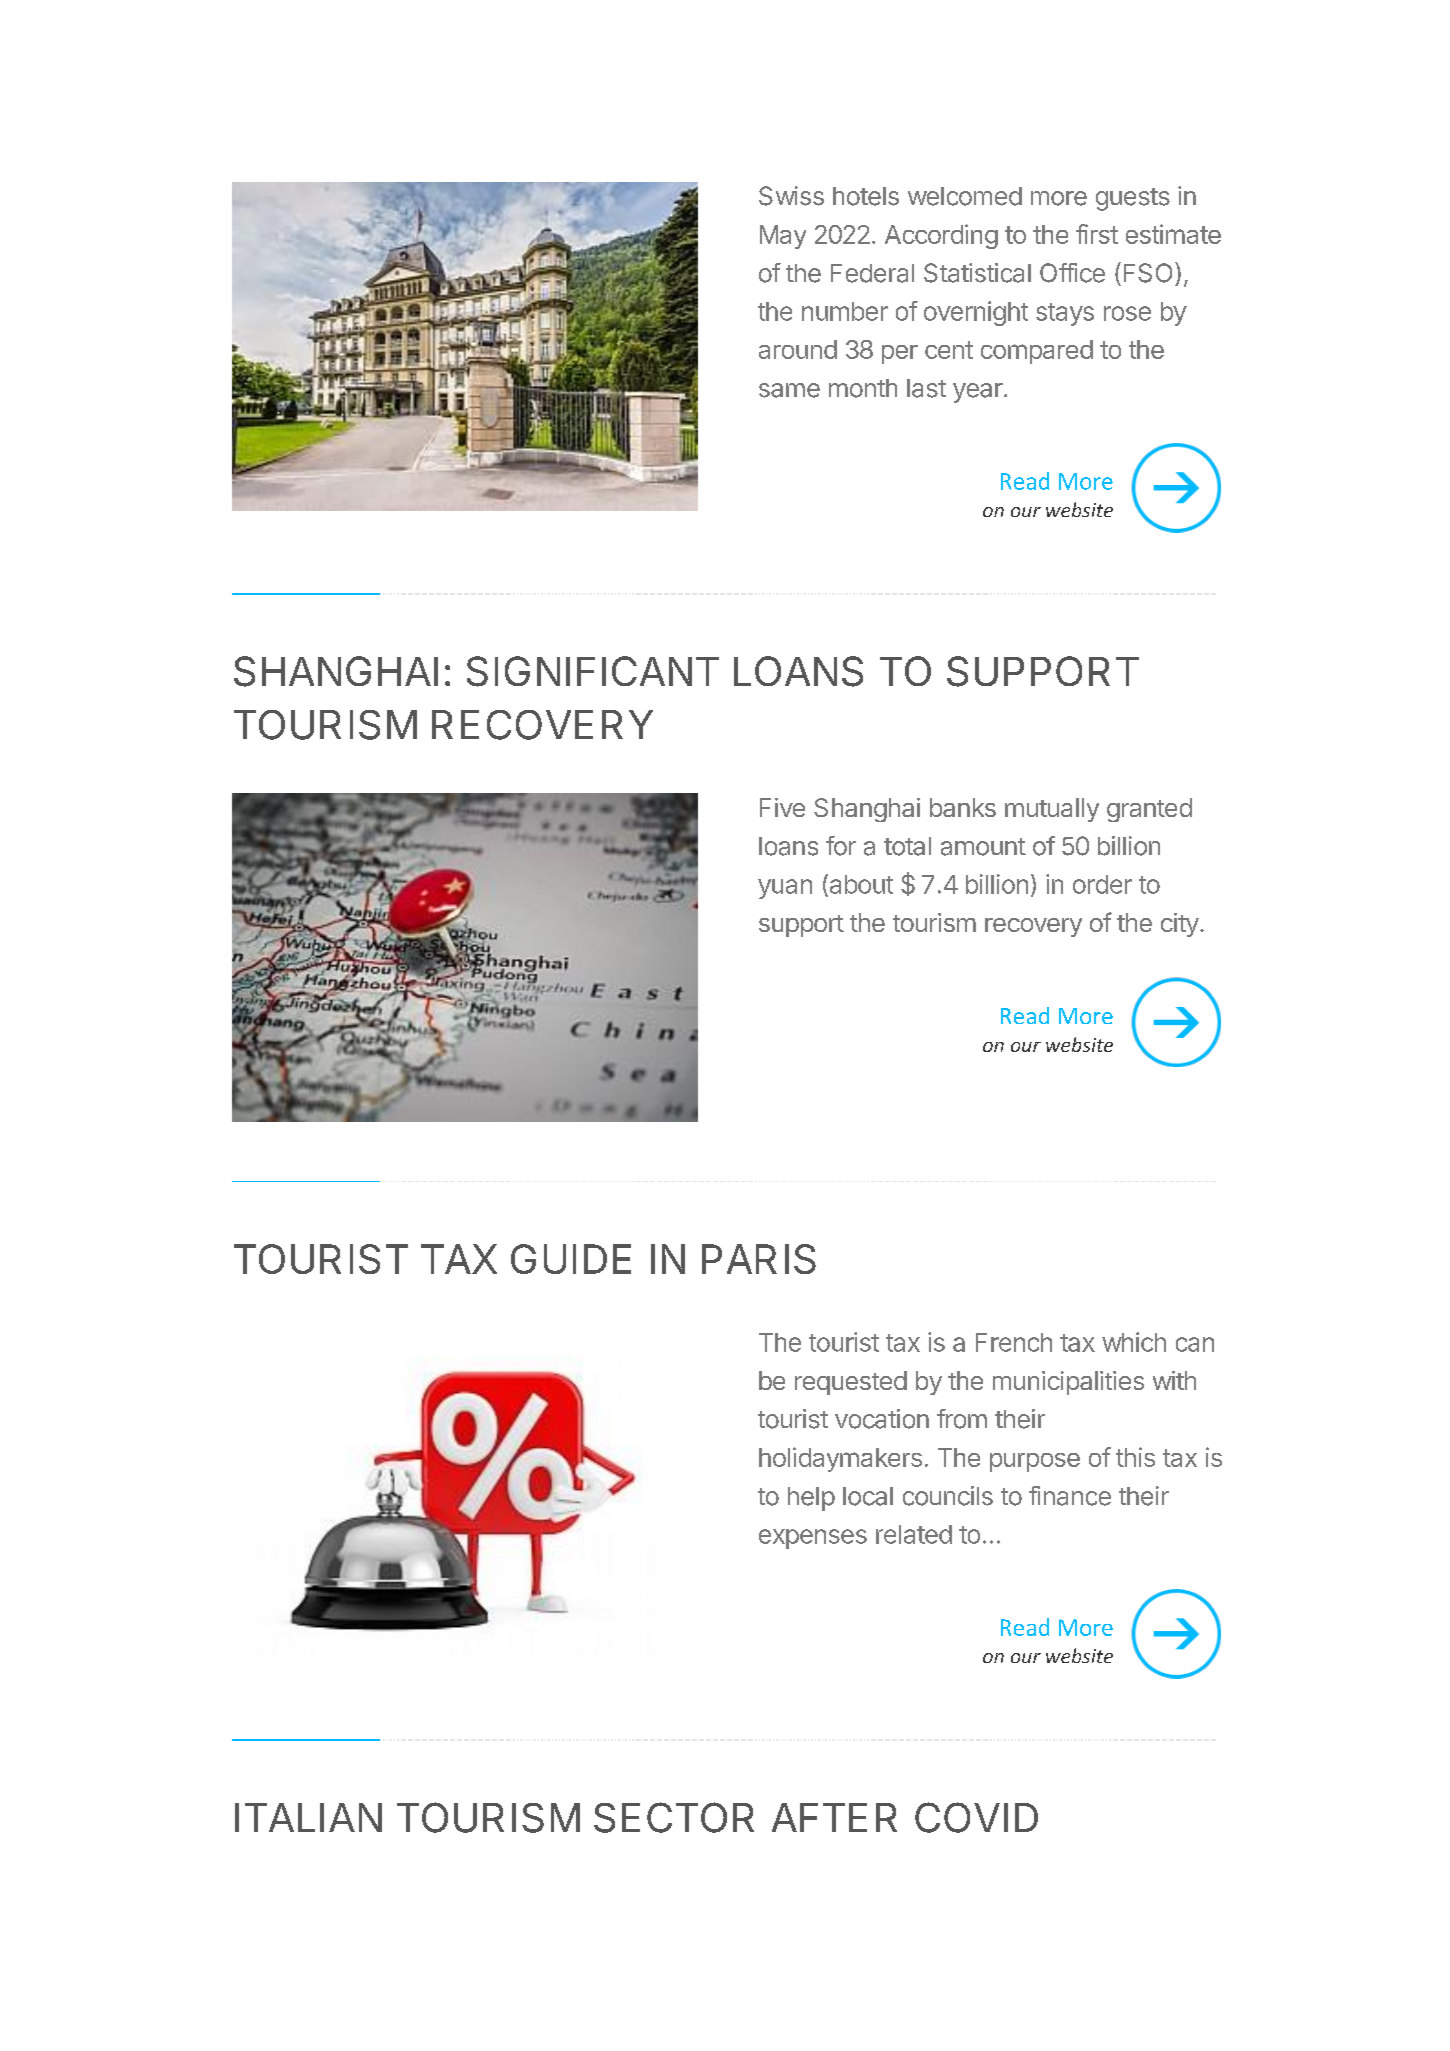  What do you see at coordinates (674, 1817) in the page?
I see `SECTOR` at bounding box center [674, 1817].
